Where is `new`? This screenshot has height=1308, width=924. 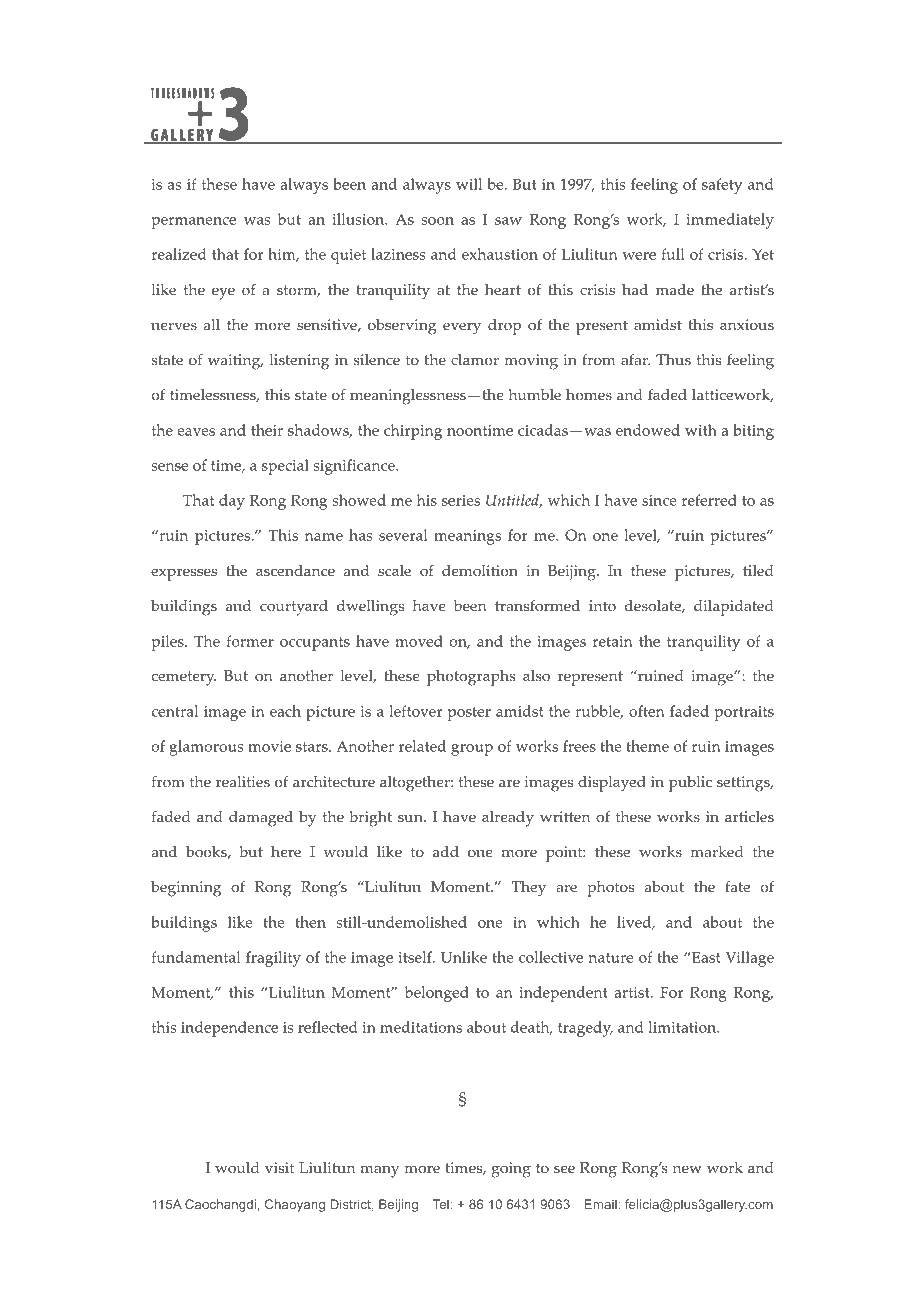
new is located at coordinates (687, 1169).
